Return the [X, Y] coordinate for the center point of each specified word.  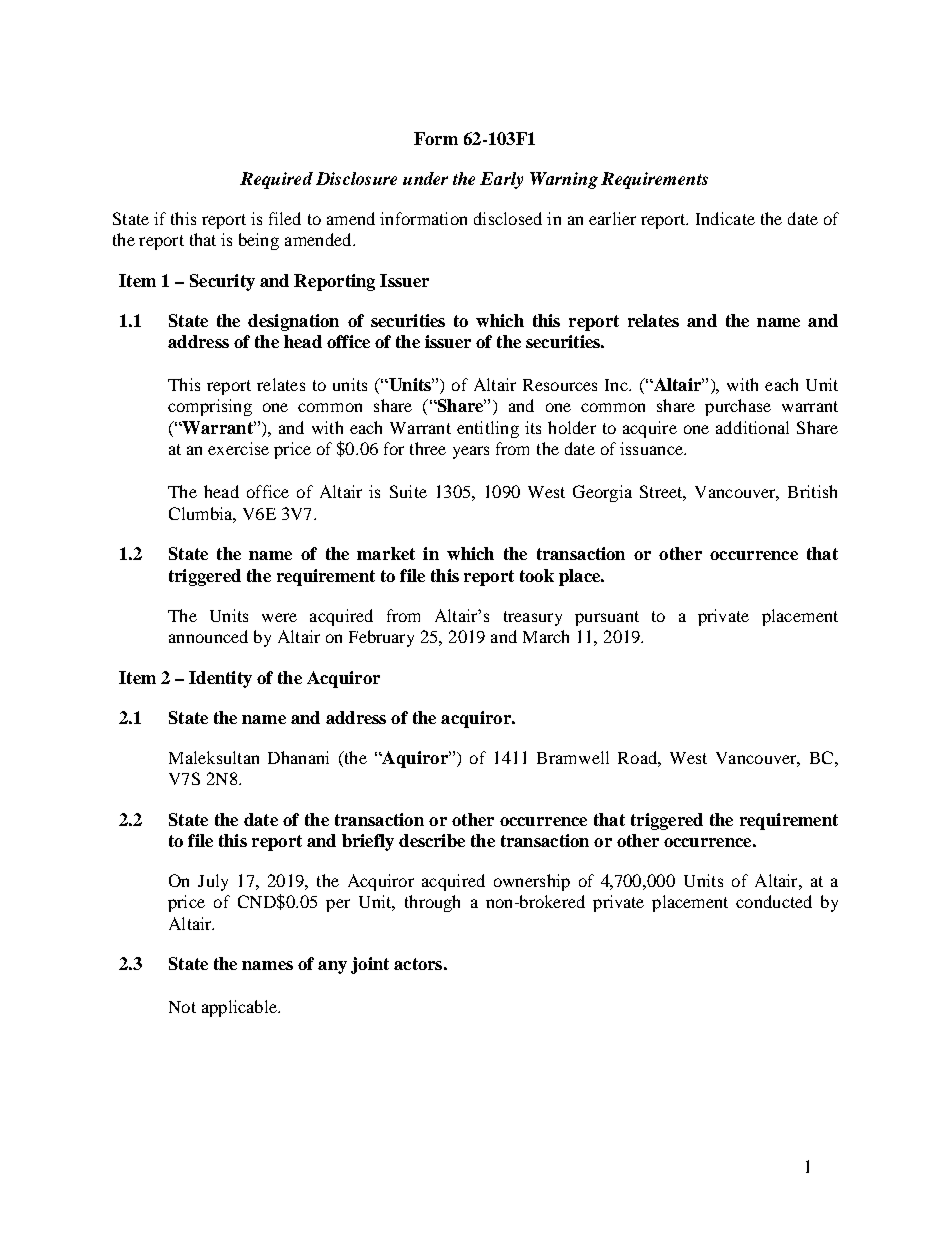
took [537, 575]
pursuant [607, 618]
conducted [774, 901]
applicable [240, 1008]
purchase [738, 407]
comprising [210, 407]
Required [276, 180]
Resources [560, 385]
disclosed [508, 218]
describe [432, 840]
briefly [368, 842]
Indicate [725, 218]
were [279, 617]
